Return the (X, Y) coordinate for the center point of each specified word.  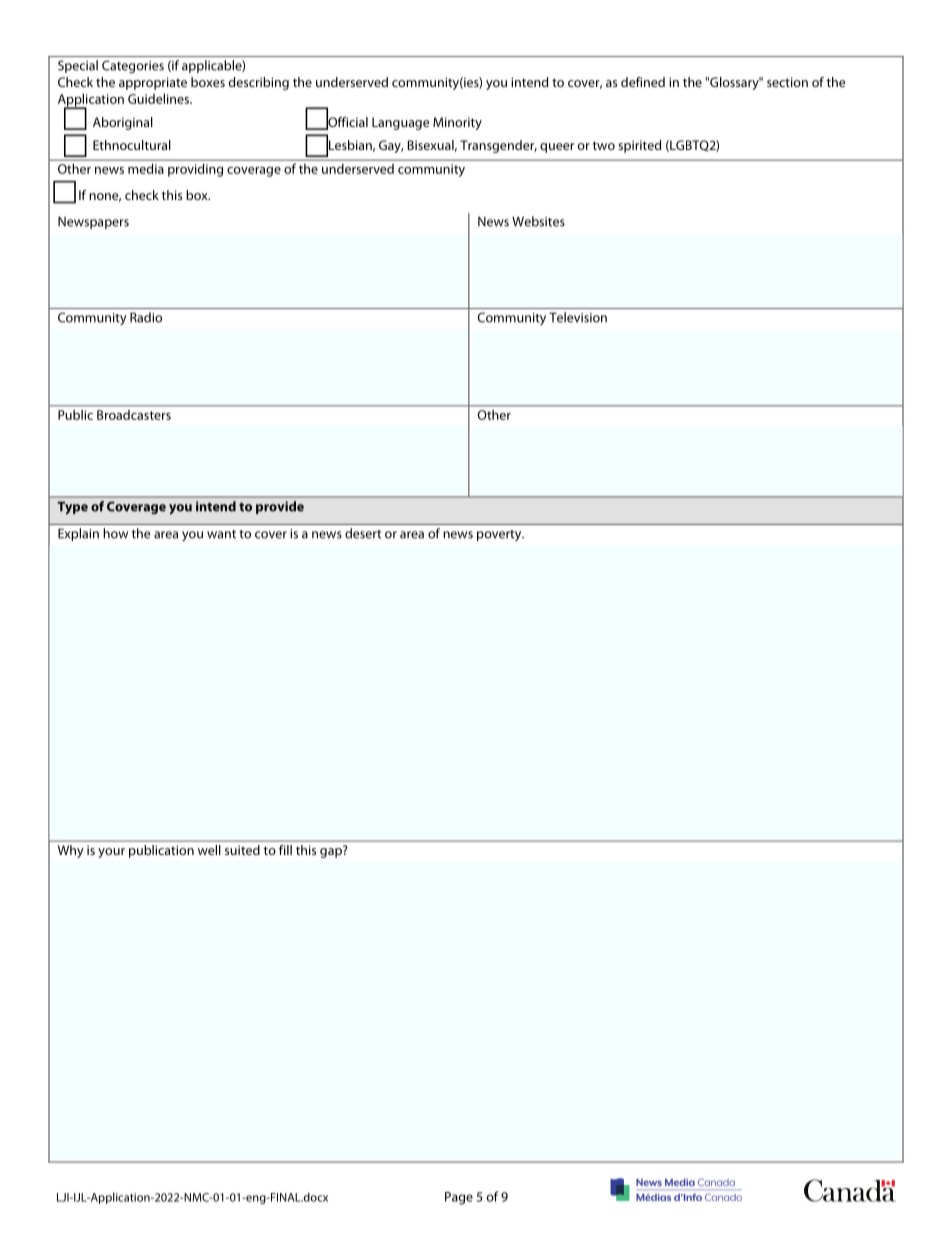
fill (285, 850)
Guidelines (159, 98)
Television (578, 317)
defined (643, 82)
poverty (500, 535)
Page (459, 1198)
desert (363, 533)
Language (401, 123)
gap (332, 851)
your (111, 853)
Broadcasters (134, 415)
